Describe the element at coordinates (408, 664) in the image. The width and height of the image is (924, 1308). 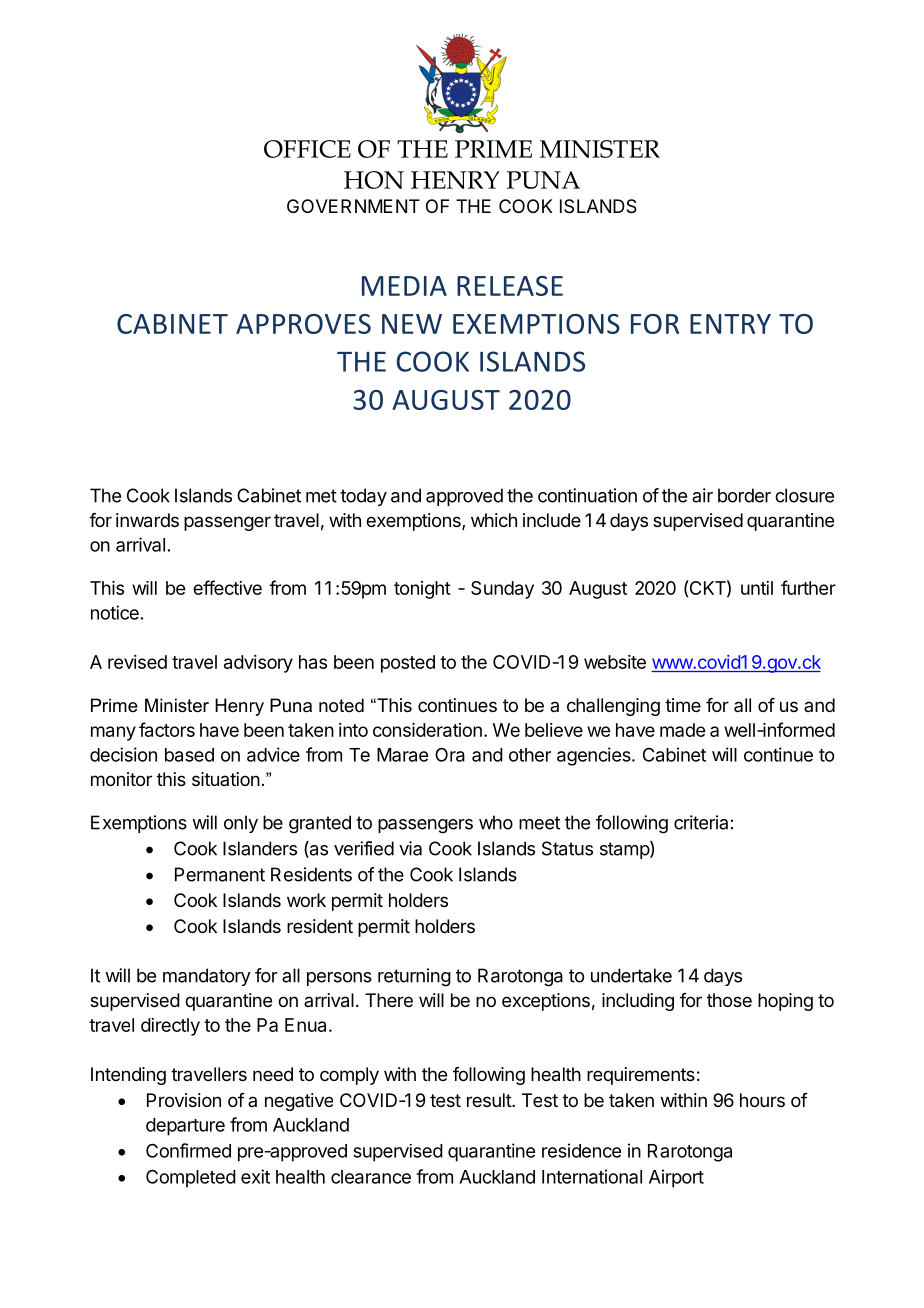
I see `posted` at that location.
